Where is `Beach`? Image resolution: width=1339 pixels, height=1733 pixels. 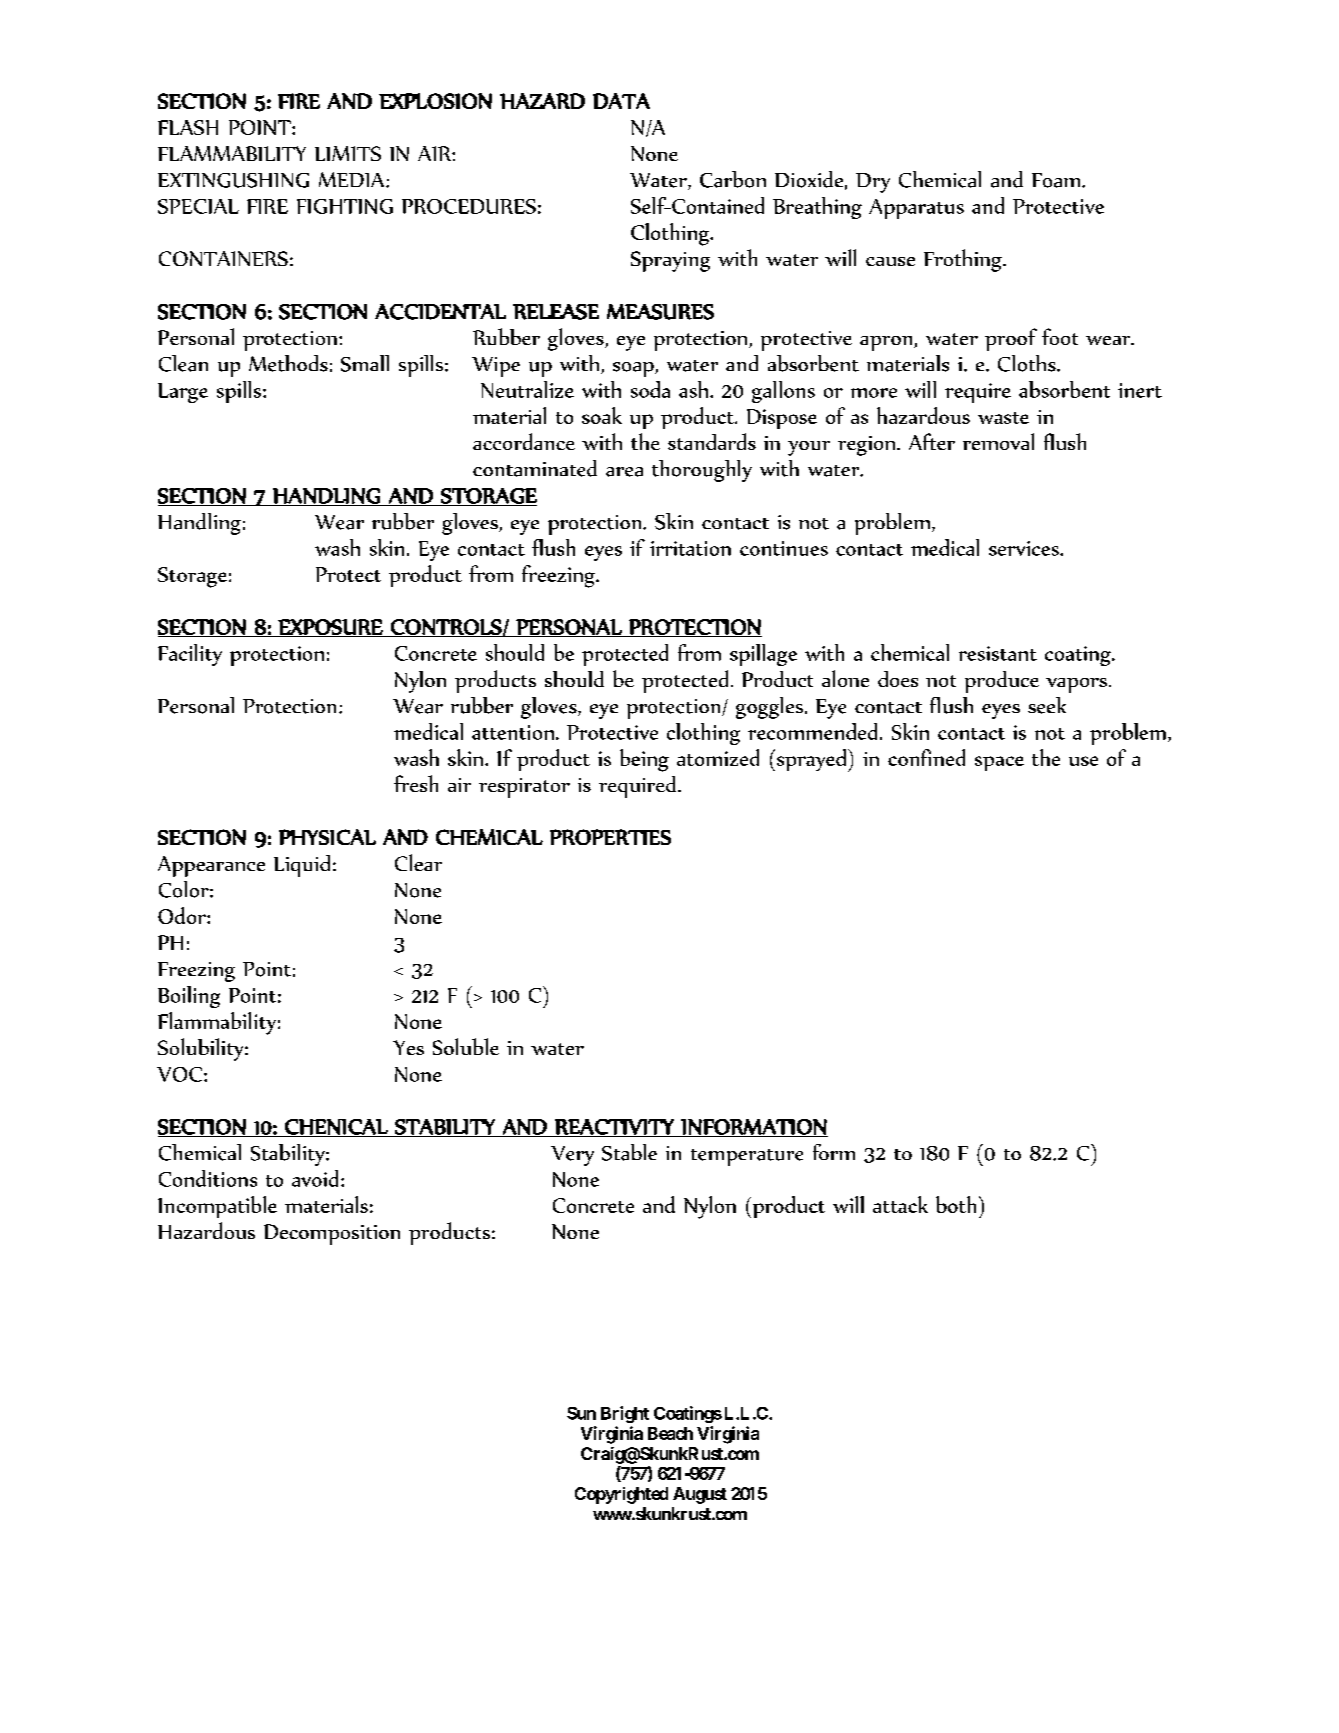
Beach is located at coordinates (670, 1433).
